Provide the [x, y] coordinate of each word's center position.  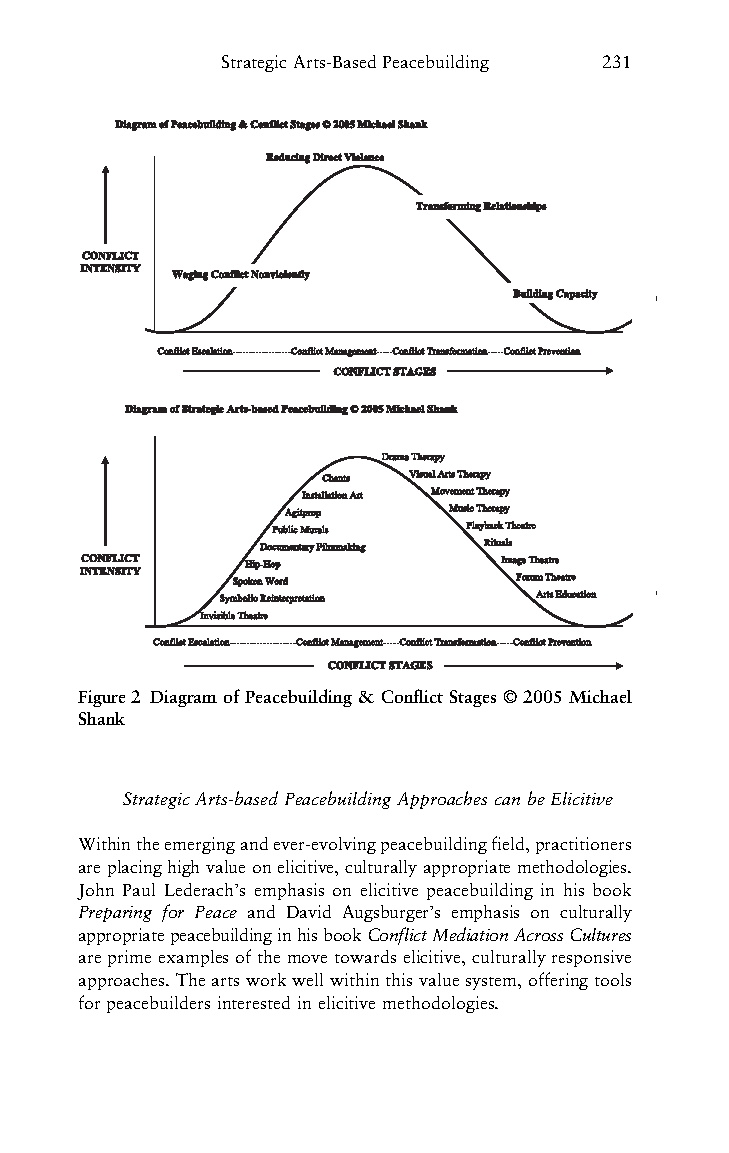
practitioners [583, 845]
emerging [200, 845]
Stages [473, 698]
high [183, 868]
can [507, 801]
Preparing [115, 914]
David [309, 911]
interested [254, 1002]
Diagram [183, 698]
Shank [102, 718]
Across [538, 934]
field [509, 843]
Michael [600, 696]
